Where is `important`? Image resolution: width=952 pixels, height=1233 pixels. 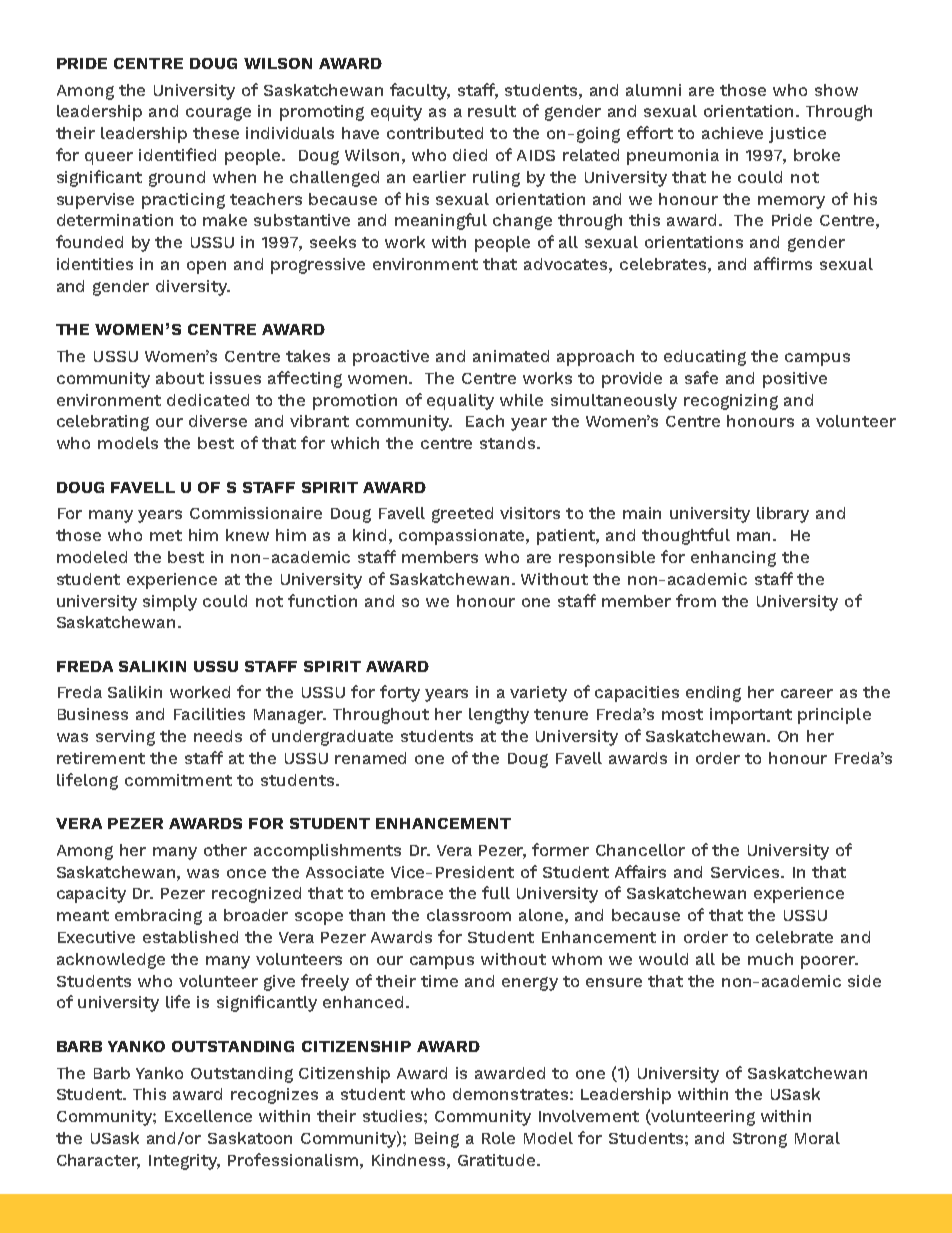 important is located at coordinates (751, 716).
